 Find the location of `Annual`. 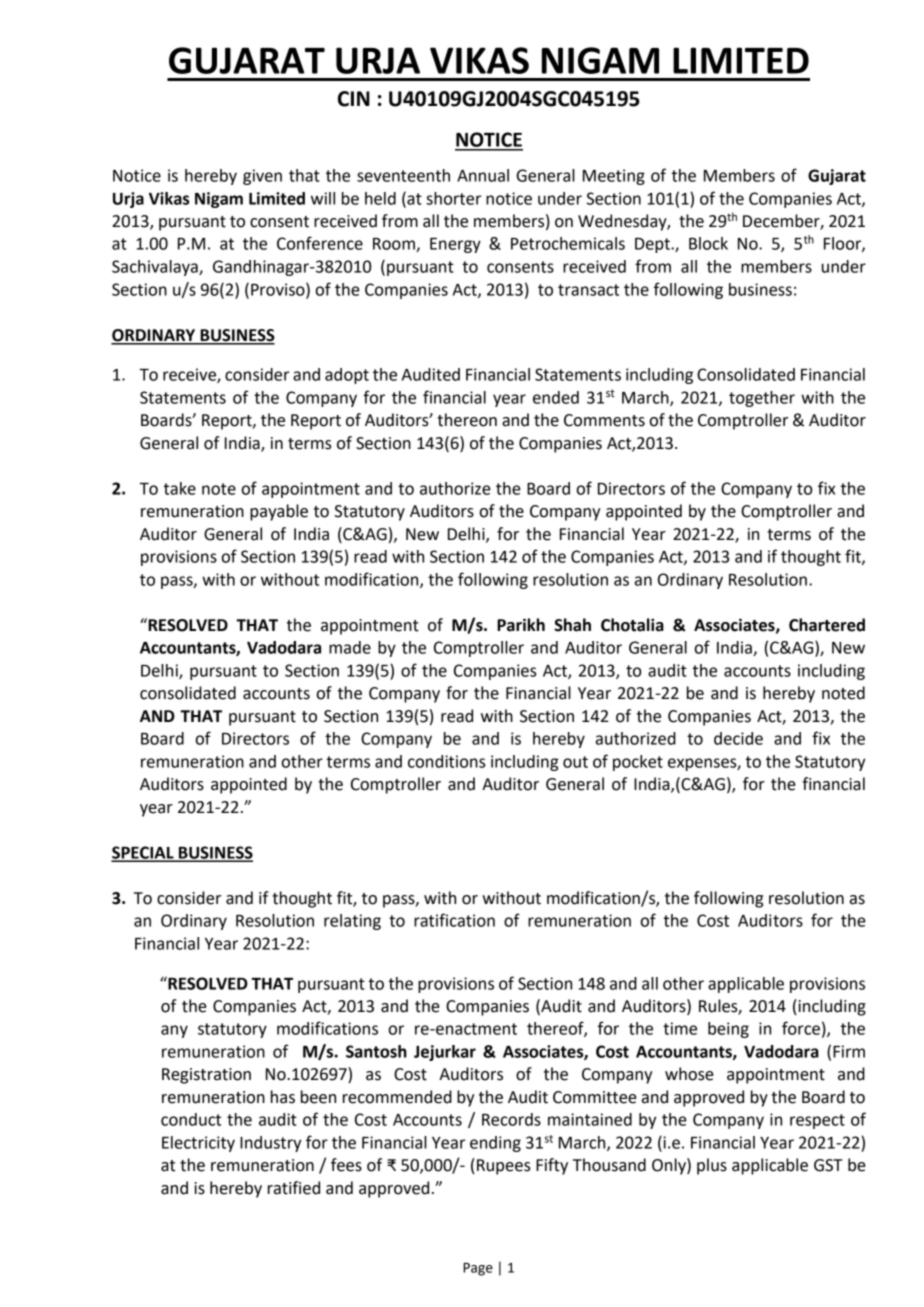

Annual is located at coordinates (483, 175).
